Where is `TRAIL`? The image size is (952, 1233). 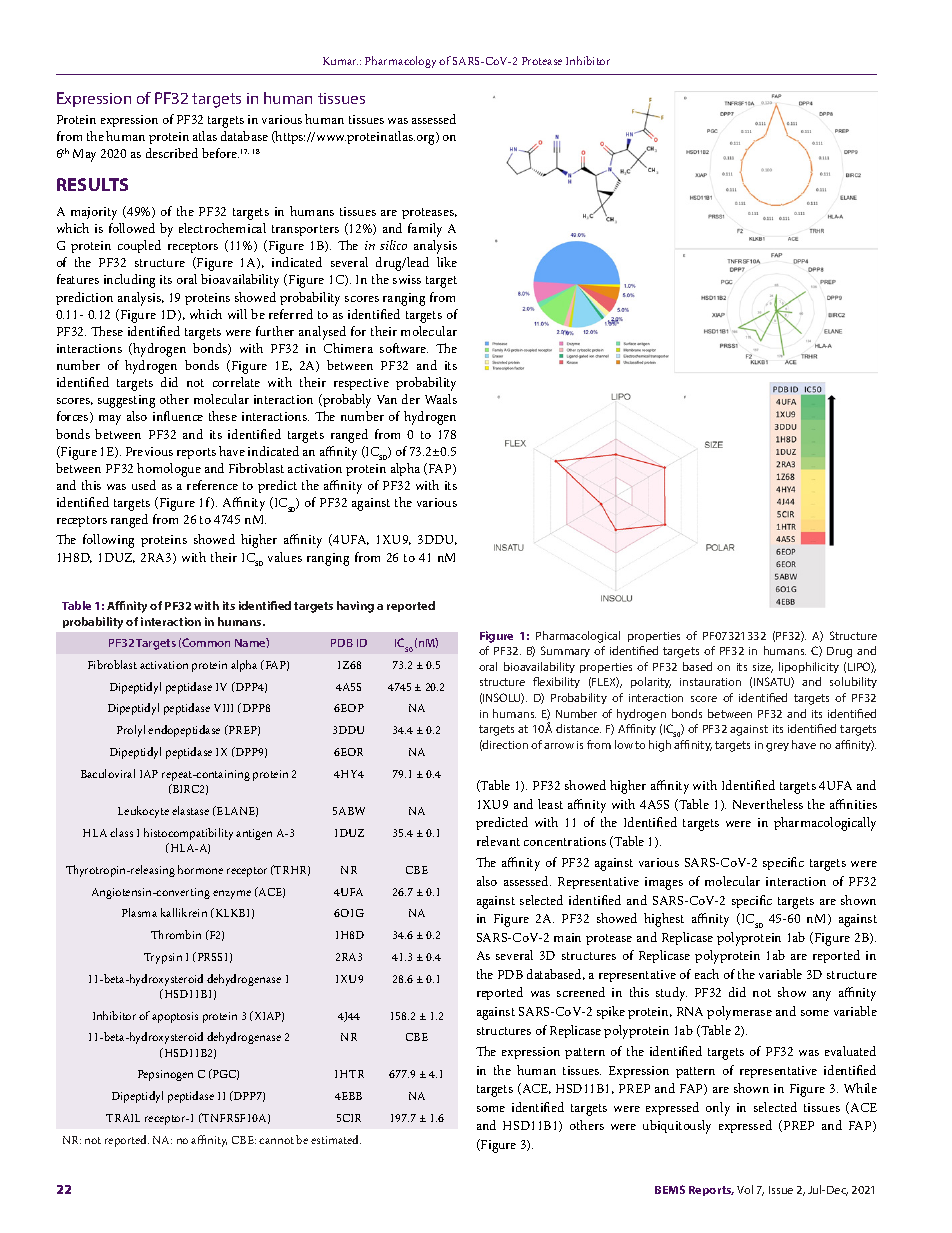 TRAIL is located at coordinates (123, 1118).
